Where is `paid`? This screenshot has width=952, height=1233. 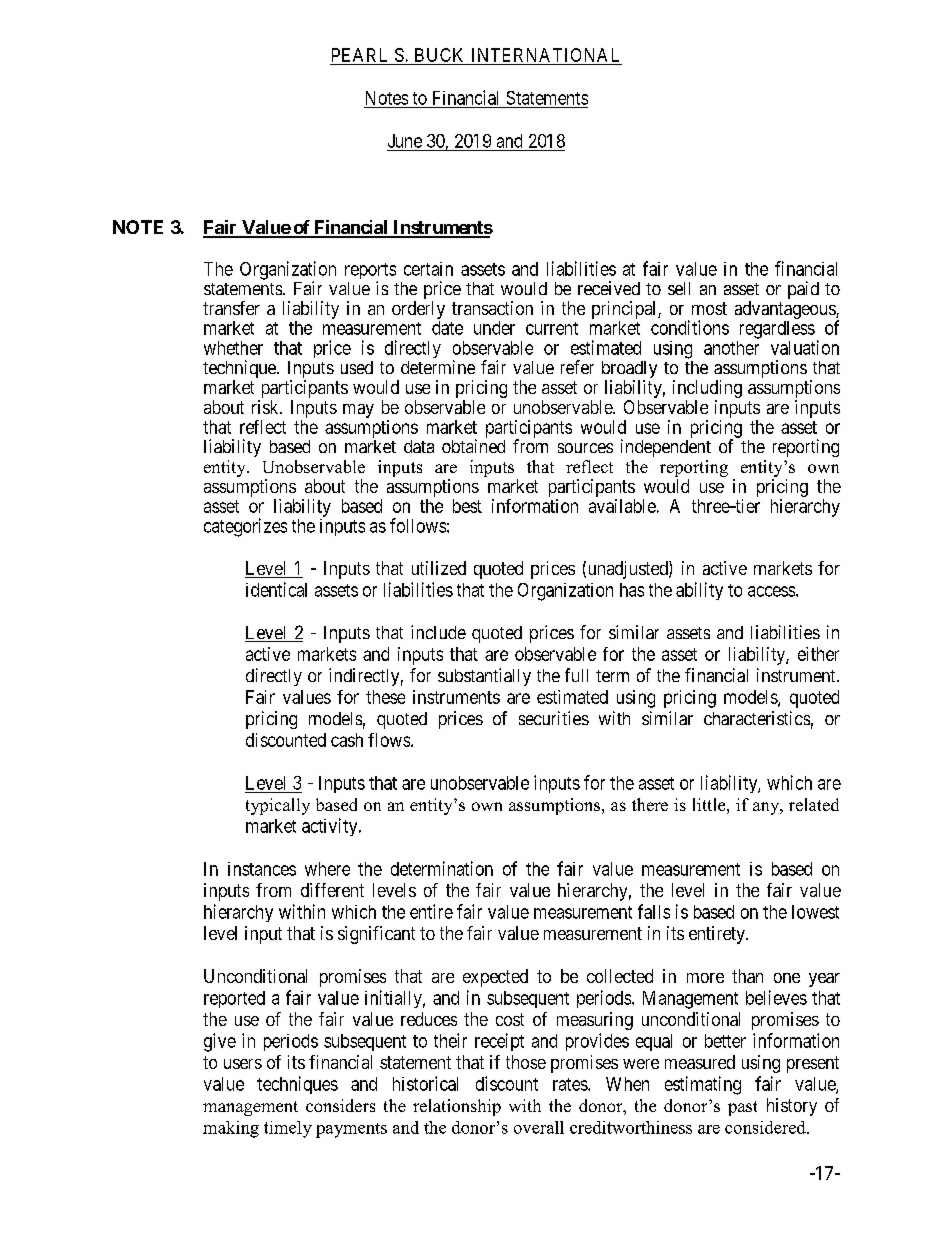
paid is located at coordinates (803, 290).
